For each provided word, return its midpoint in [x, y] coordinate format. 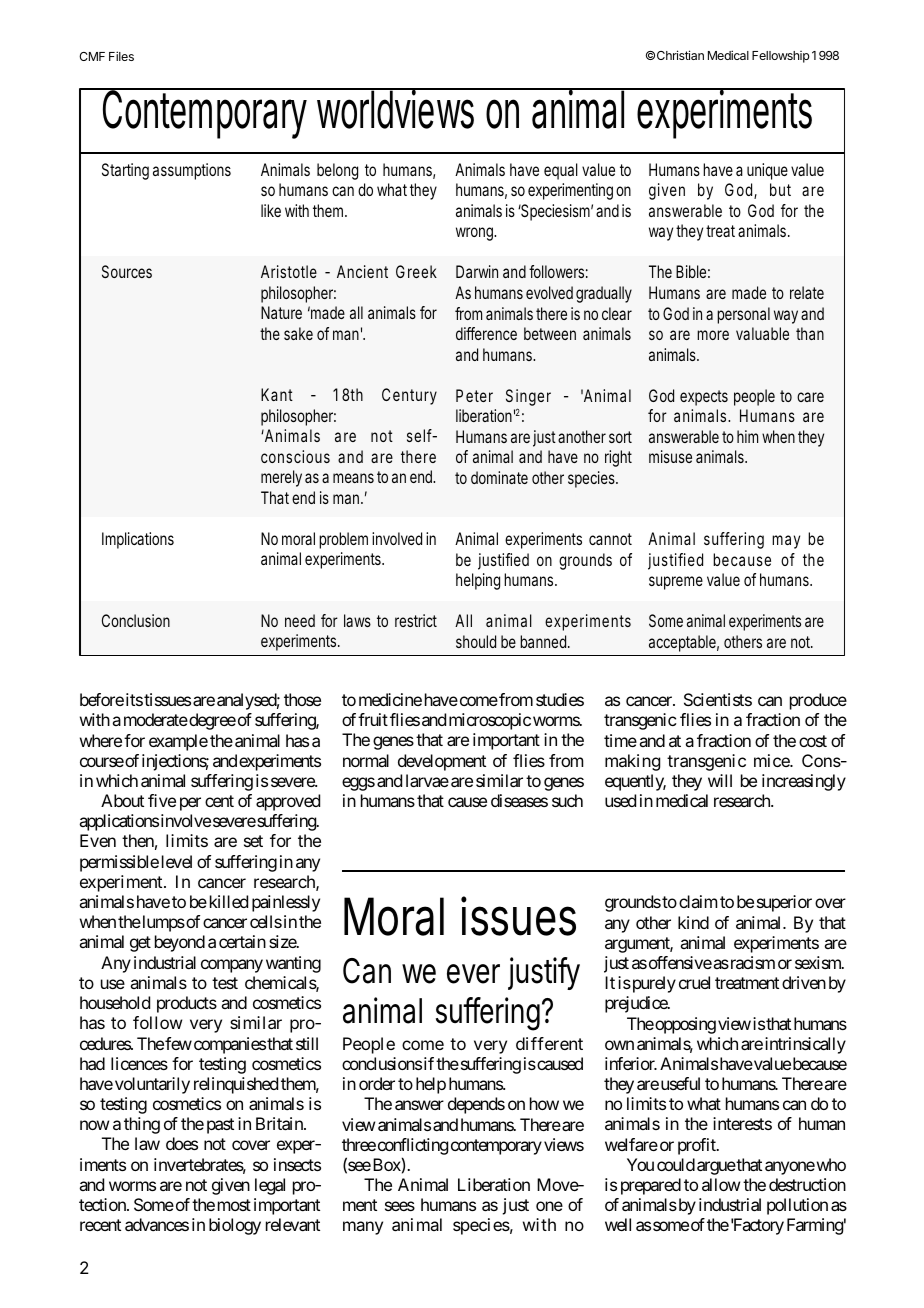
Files [121, 56]
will [720, 780]
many [363, 1228]
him [747, 436]
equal [561, 171]
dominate [499, 477]
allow [721, 1184]
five [162, 800]
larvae [427, 780]
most [234, 1205]
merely [281, 478]
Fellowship [781, 57]
